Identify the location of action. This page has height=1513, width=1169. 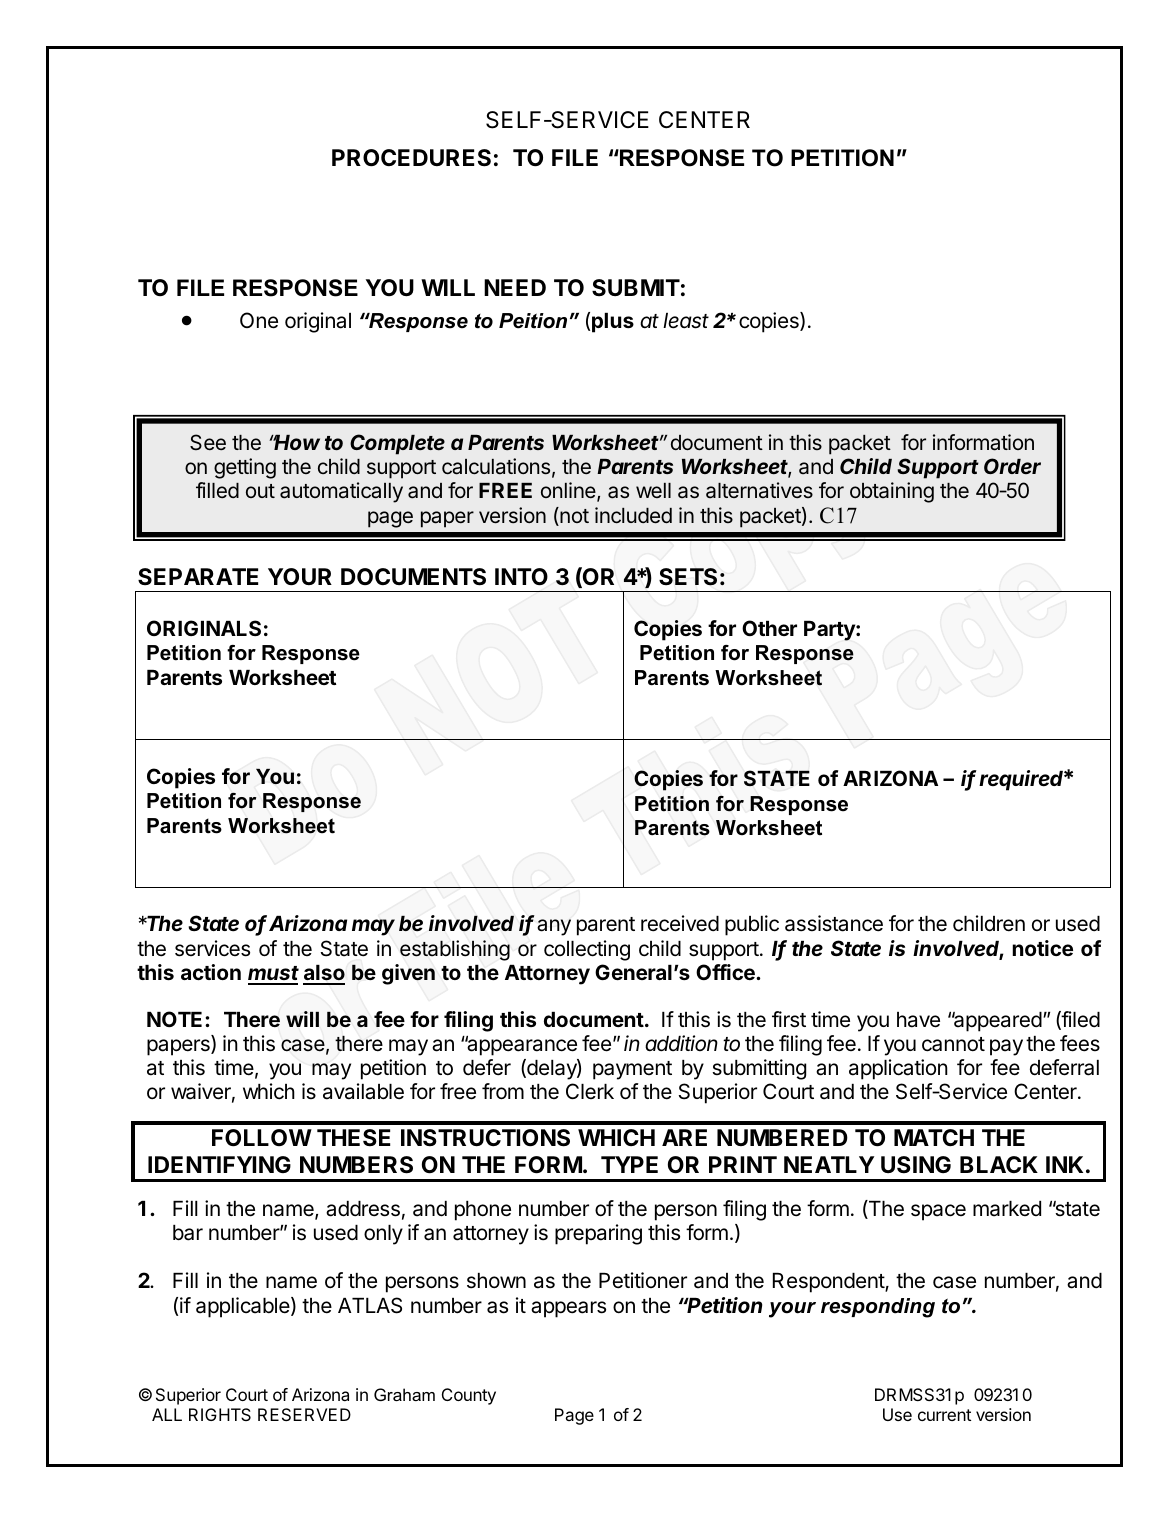
(211, 972).
